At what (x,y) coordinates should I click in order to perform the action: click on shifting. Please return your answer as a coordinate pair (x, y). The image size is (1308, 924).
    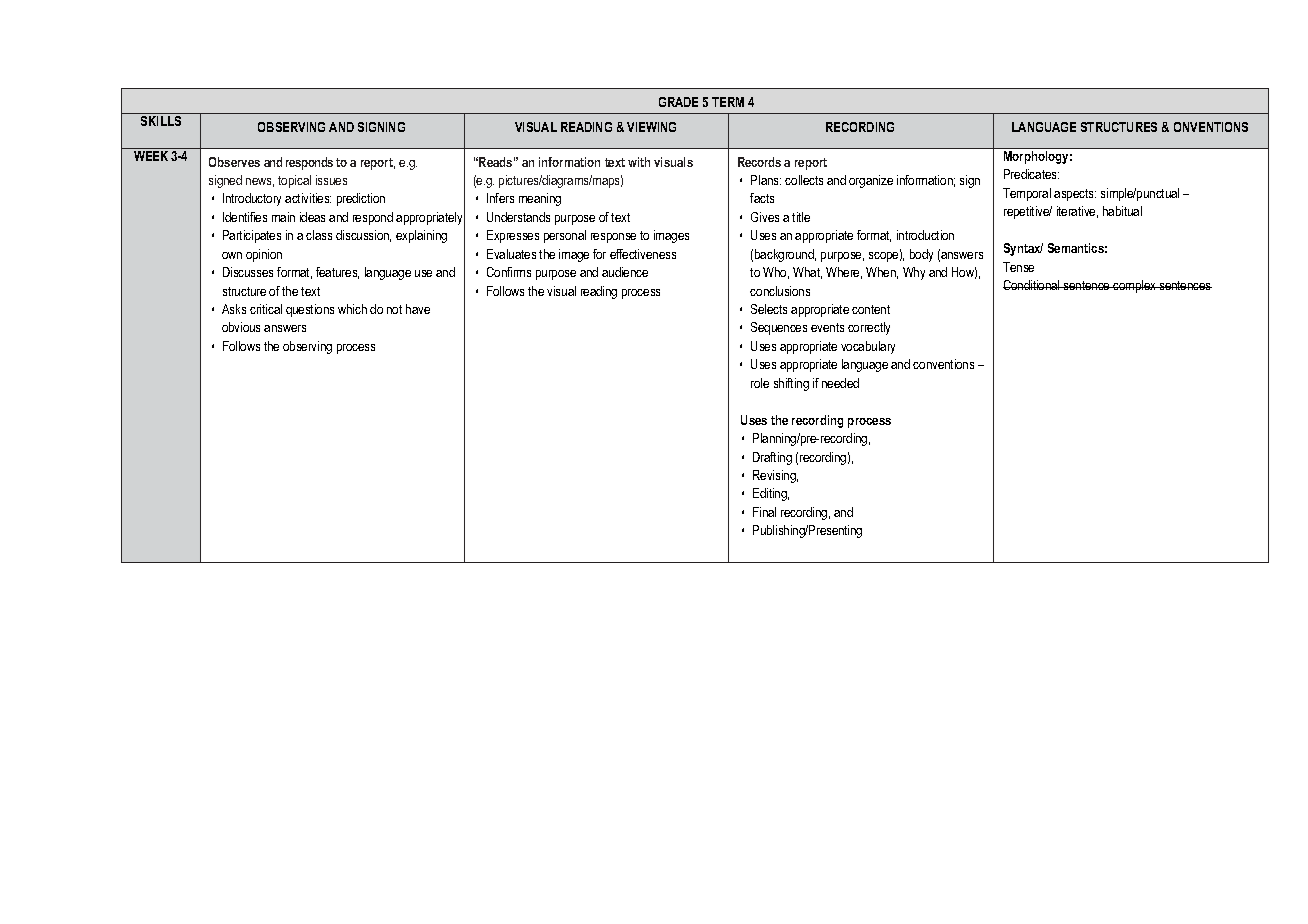
    Looking at the image, I should click on (791, 384).
